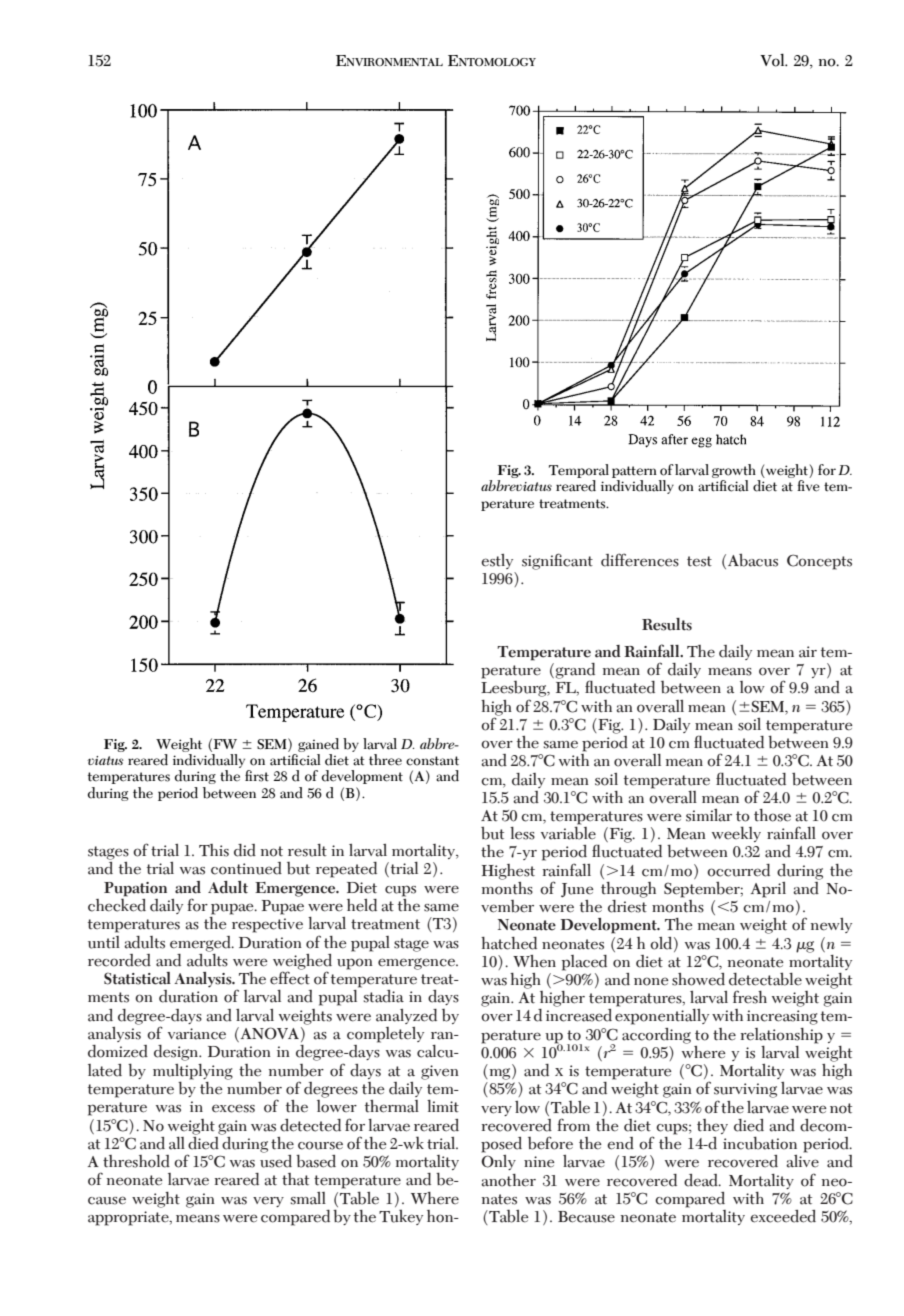 This screenshot has height=1316, width=904. I want to click on Vol, so click(773, 60).
